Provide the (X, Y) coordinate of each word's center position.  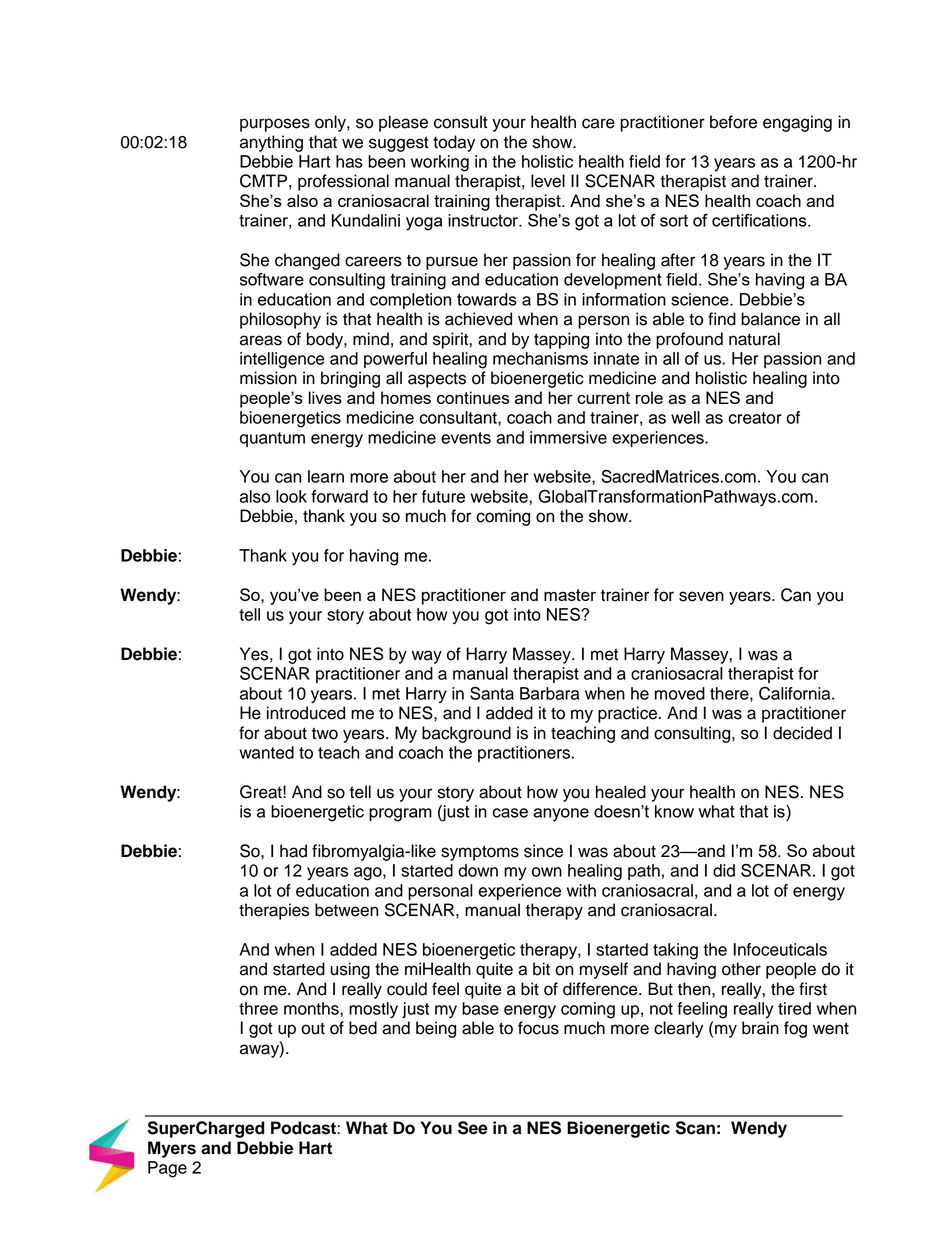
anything (271, 143)
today (454, 143)
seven (701, 596)
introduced (306, 713)
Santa (492, 693)
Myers (172, 1149)
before (733, 122)
